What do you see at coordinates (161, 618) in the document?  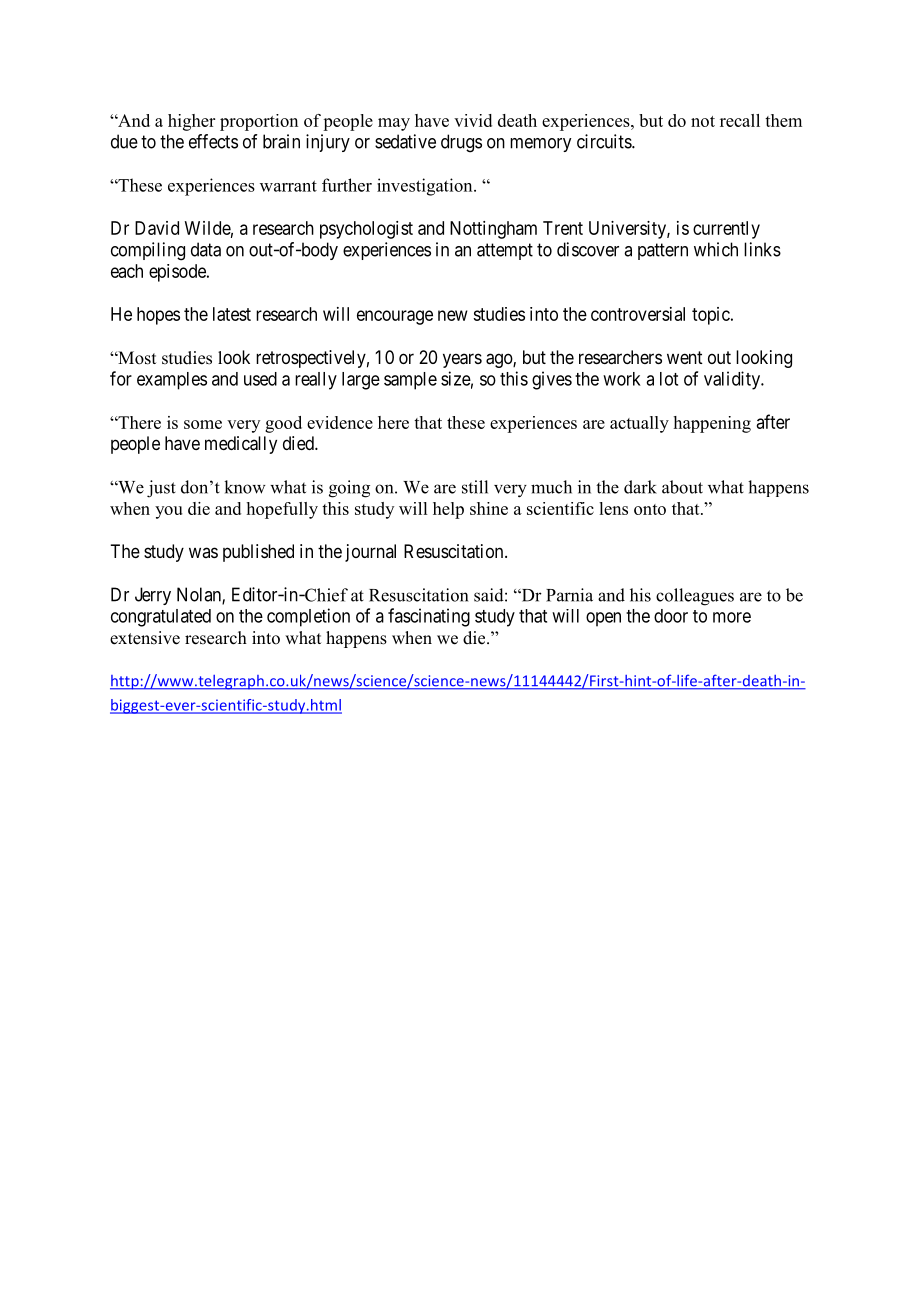 I see `congratulated` at bounding box center [161, 618].
